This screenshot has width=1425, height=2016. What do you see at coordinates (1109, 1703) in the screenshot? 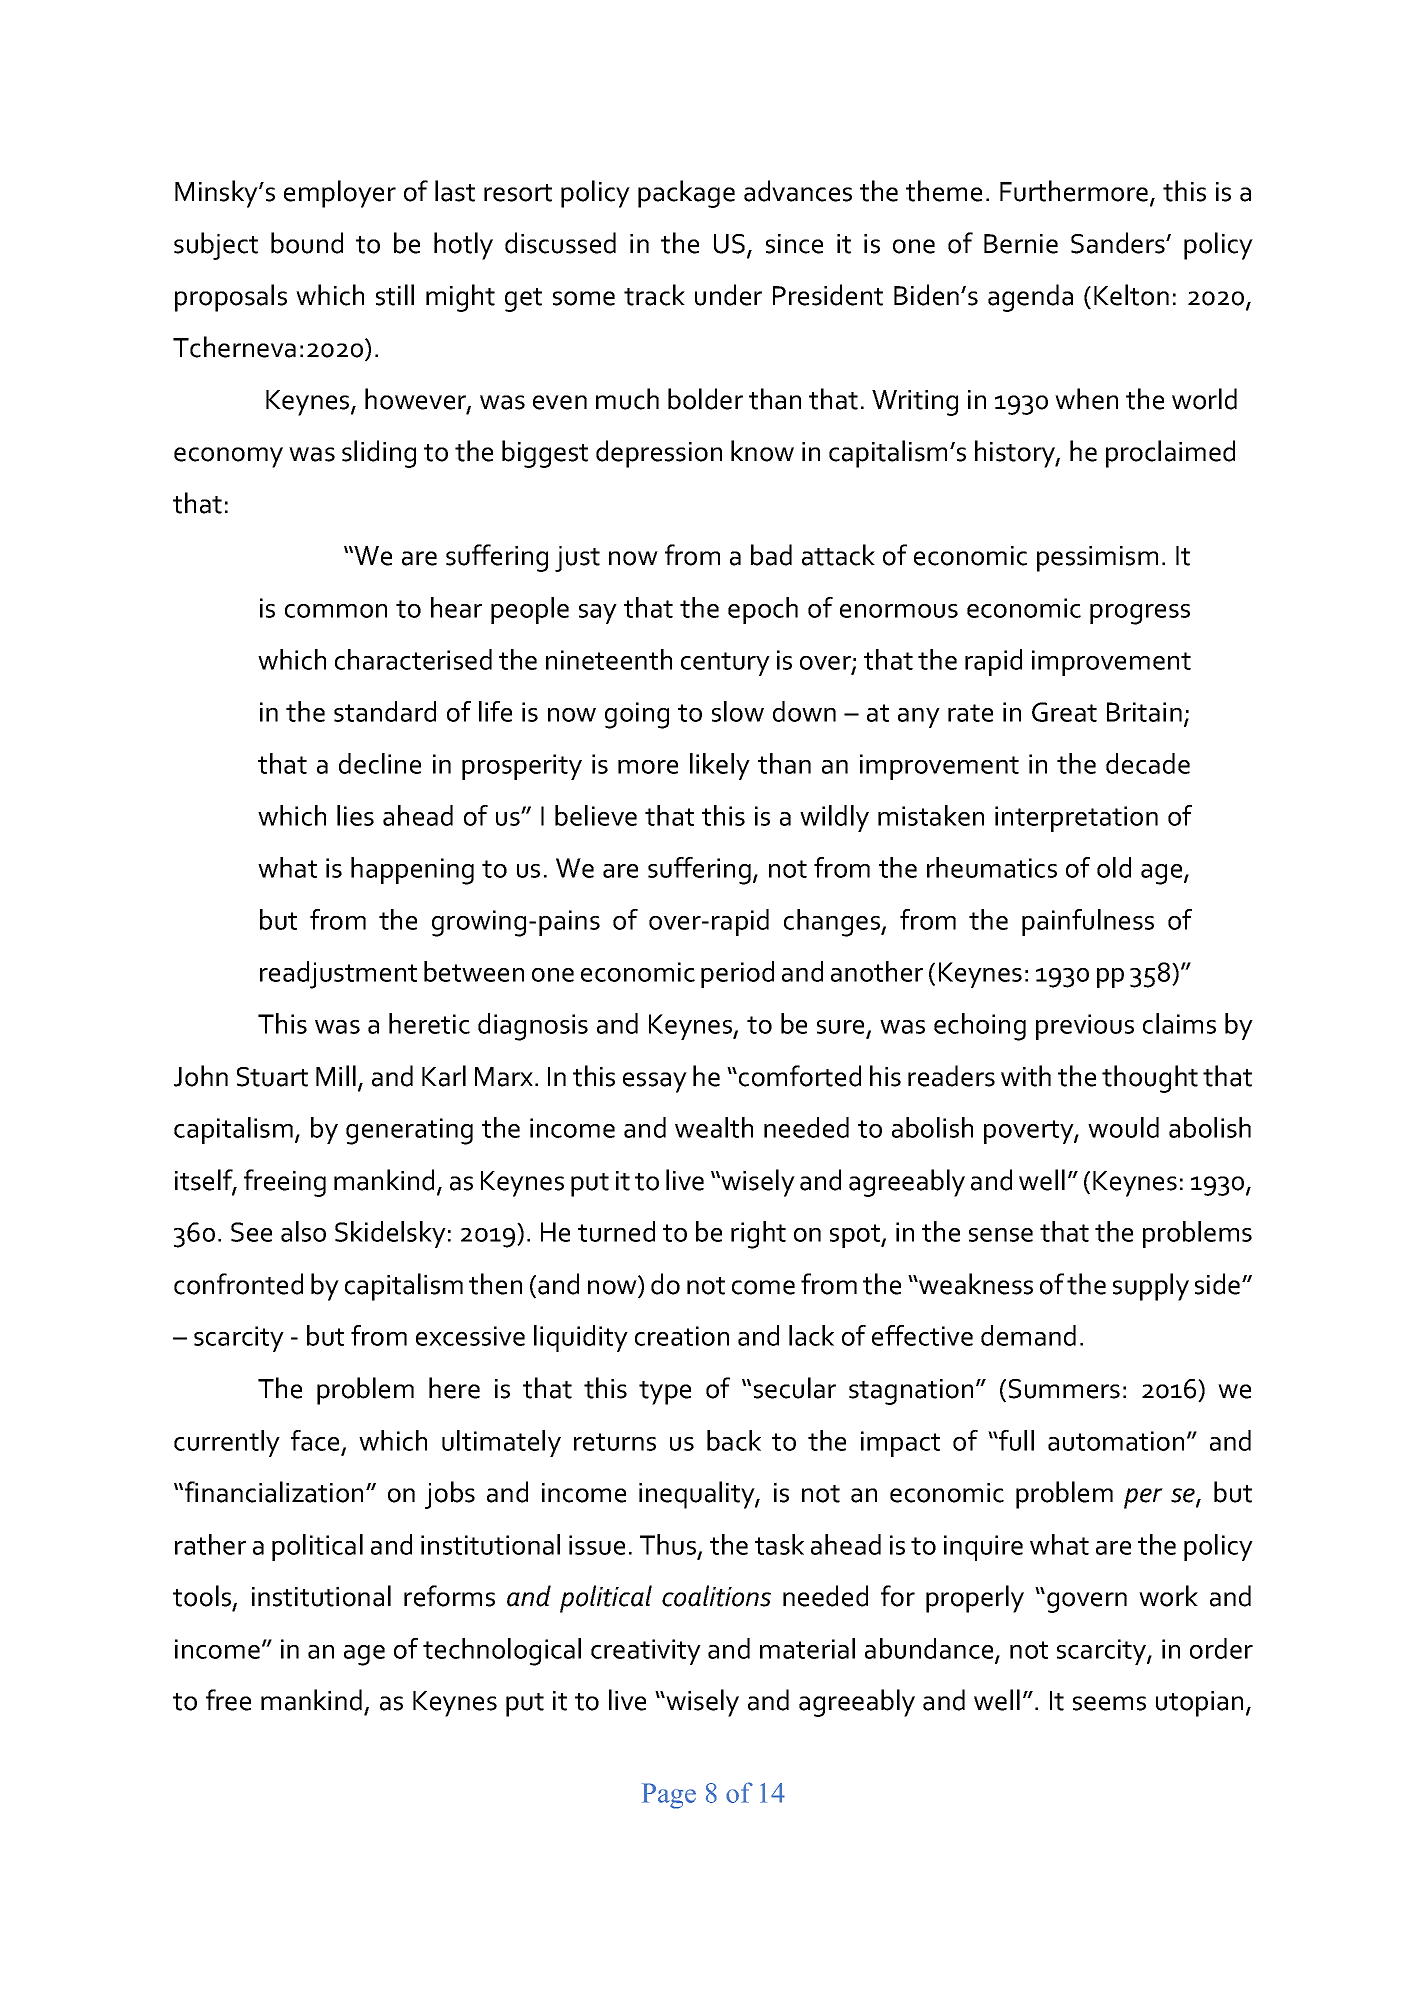
I see `seems` at bounding box center [1109, 1703].
